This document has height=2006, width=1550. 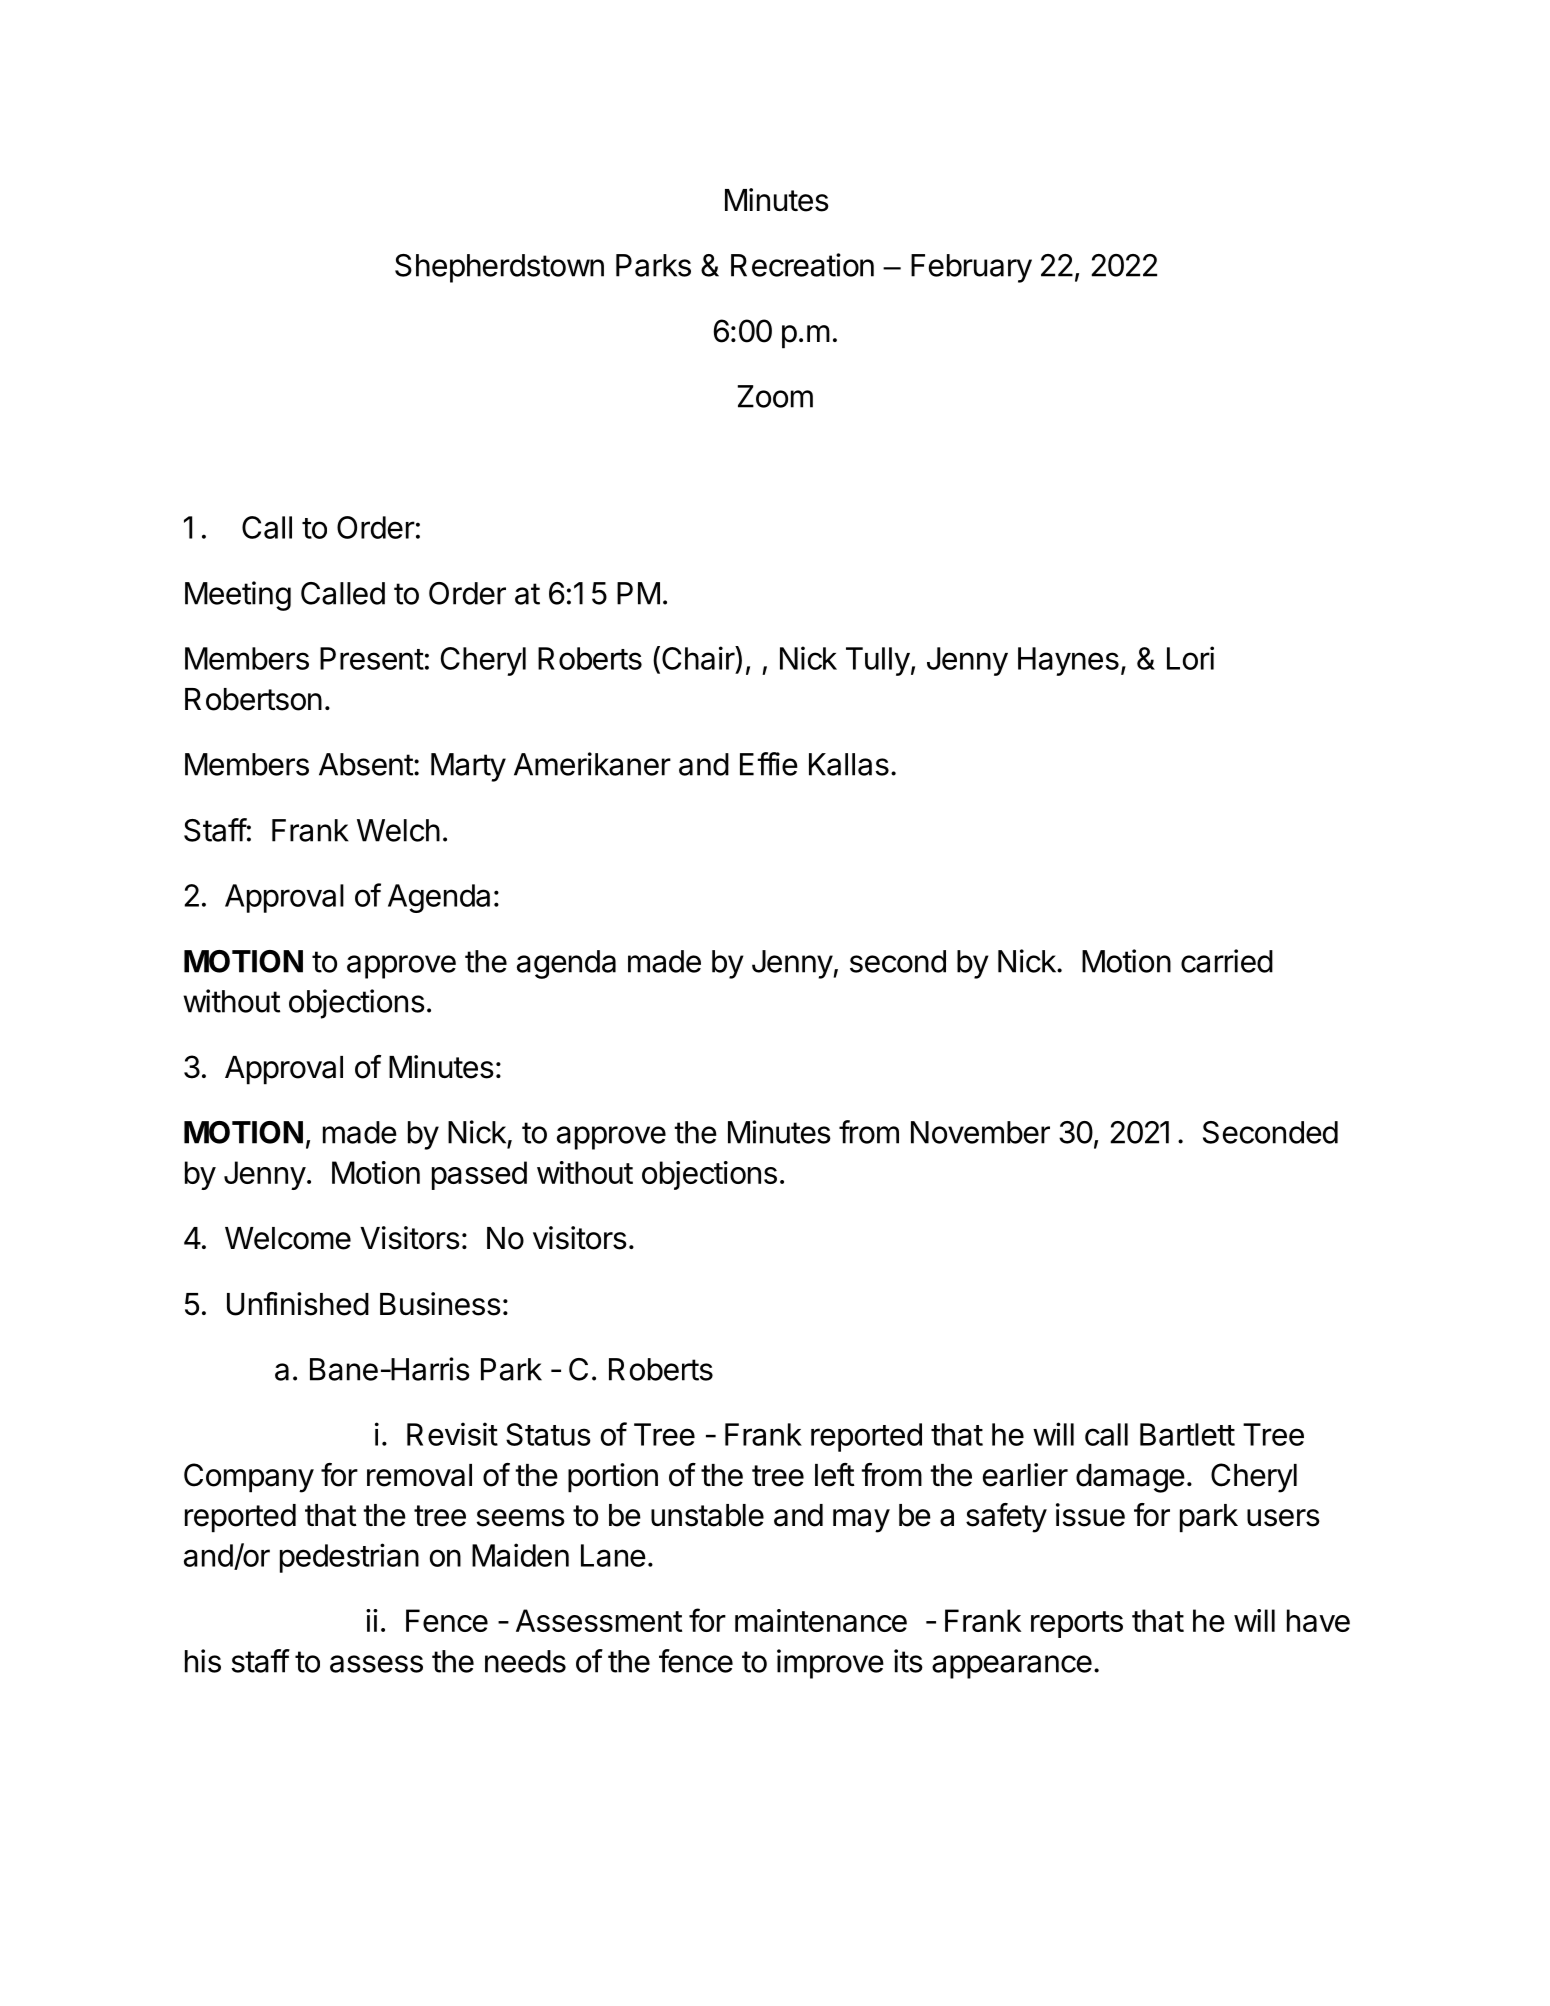 What do you see at coordinates (821, 1620) in the document?
I see `maintenance` at bounding box center [821, 1620].
